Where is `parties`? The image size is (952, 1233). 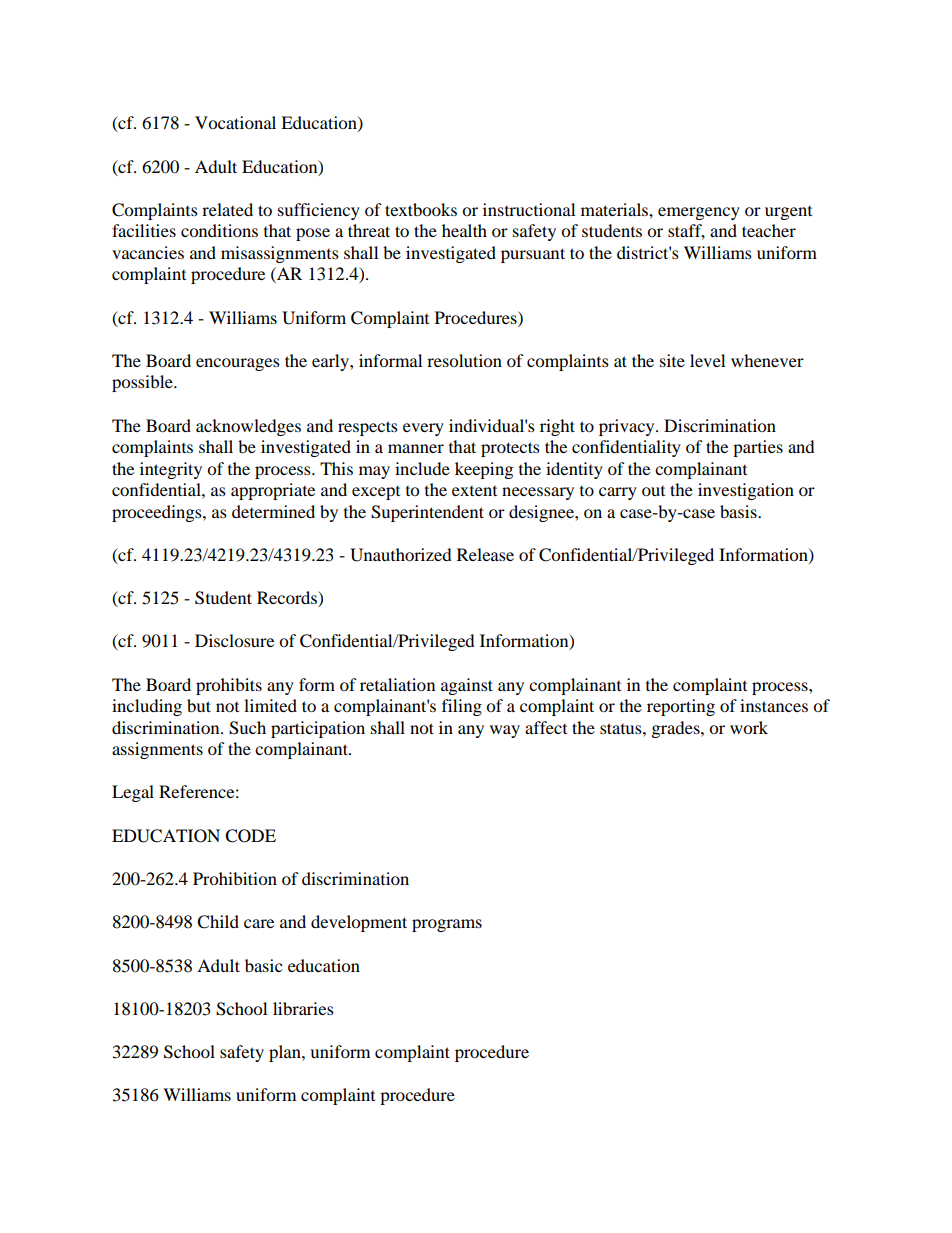
parties is located at coordinates (758, 448).
